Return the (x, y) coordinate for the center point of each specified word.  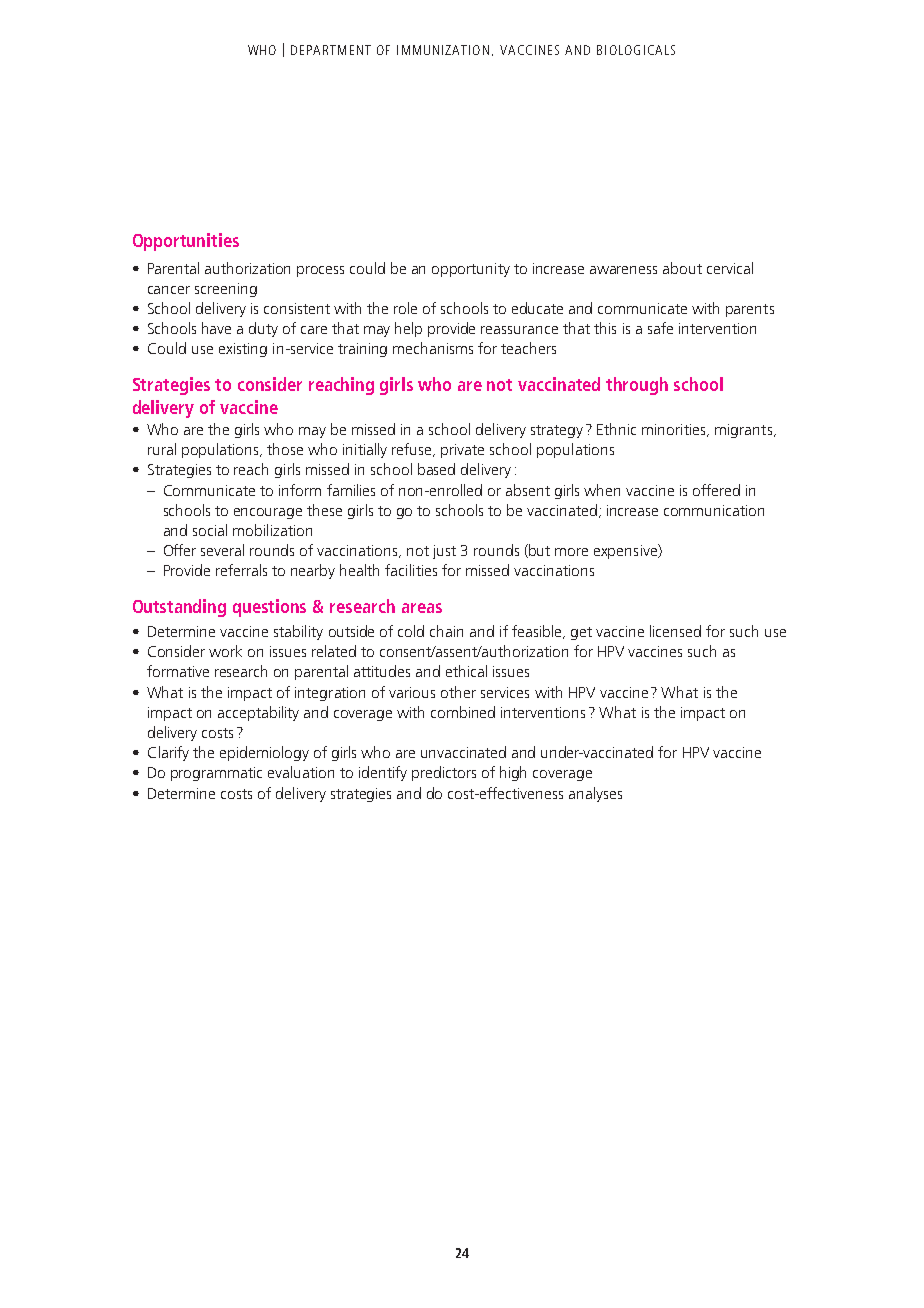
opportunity (471, 270)
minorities (675, 430)
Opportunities (186, 242)
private (462, 451)
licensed (675, 631)
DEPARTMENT (331, 50)
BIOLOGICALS (636, 50)
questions (269, 608)
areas (422, 608)
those (285, 449)
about (682, 268)
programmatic (216, 774)
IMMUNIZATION (443, 50)
